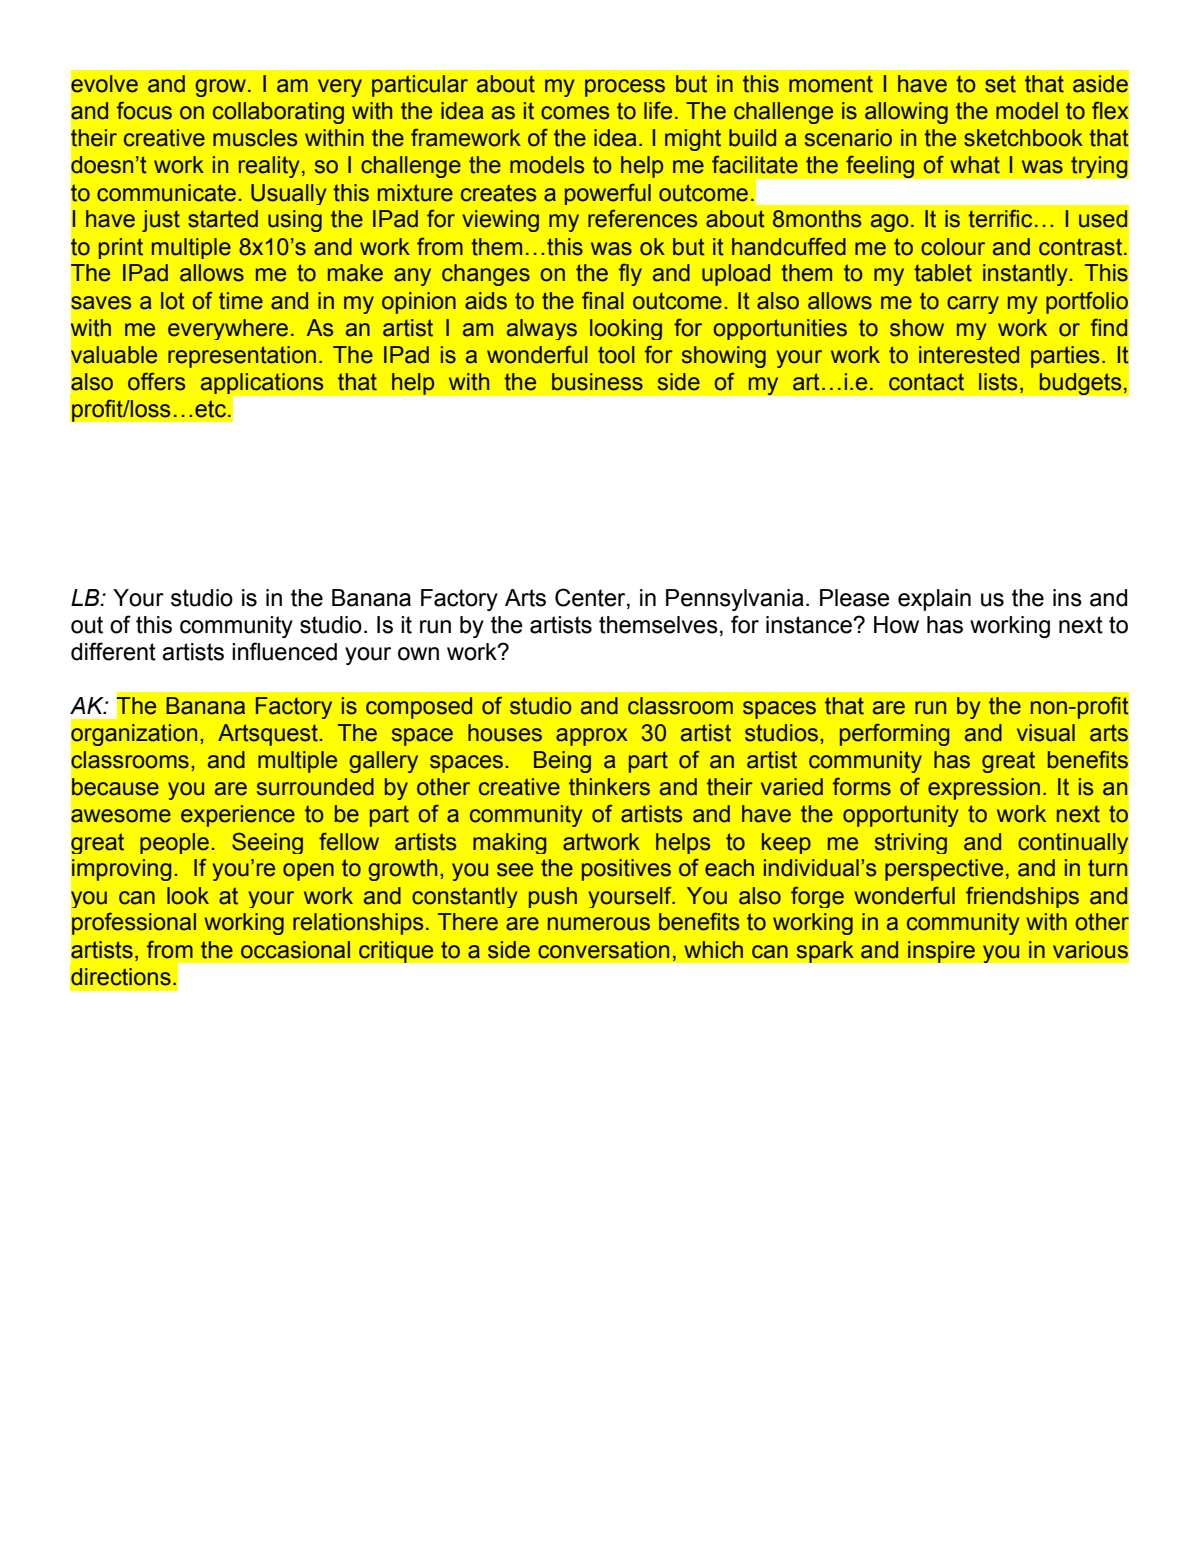  What do you see at coordinates (315, 787) in the screenshot?
I see `surrounded` at bounding box center [315, 787].
